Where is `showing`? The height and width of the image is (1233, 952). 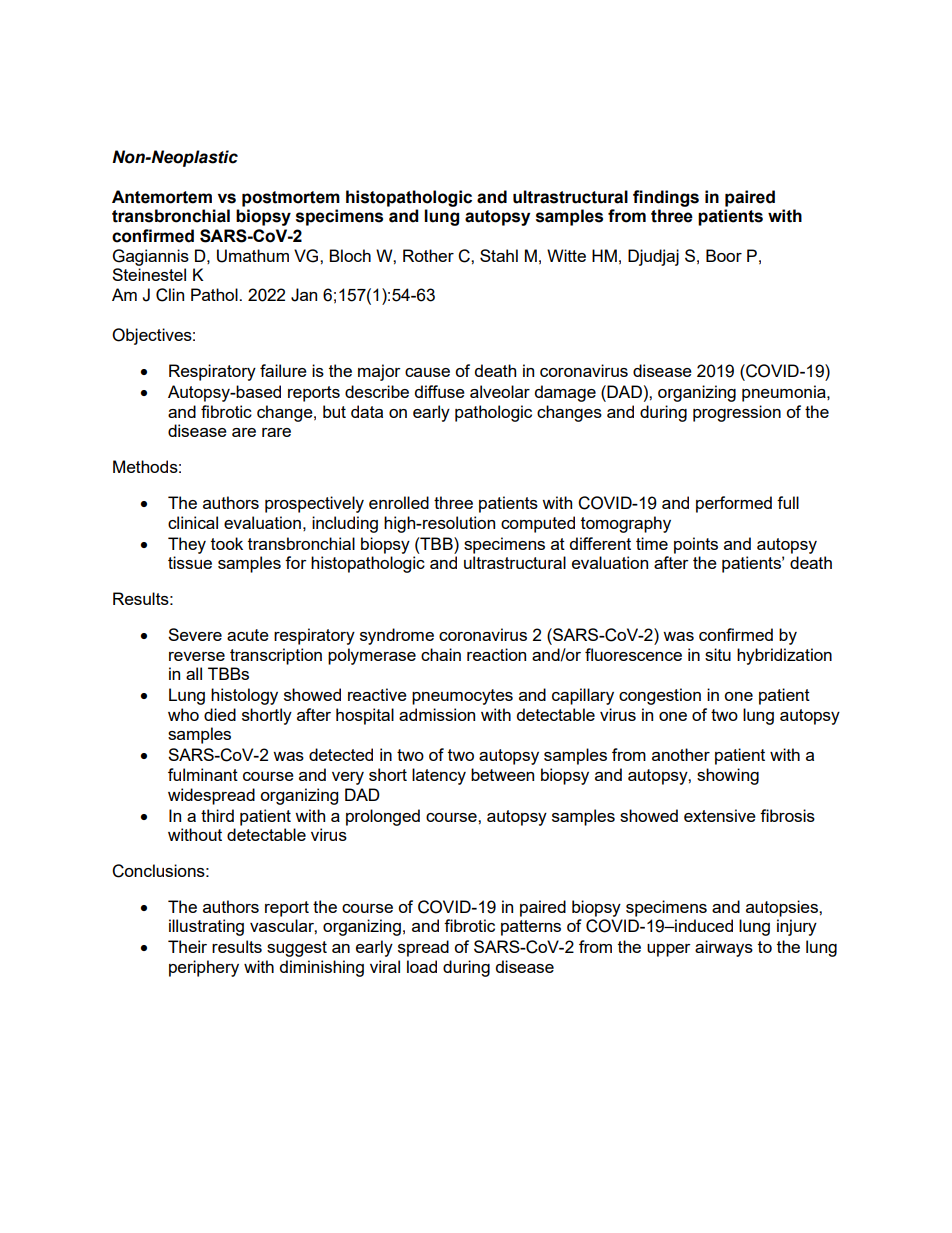 showing is located at coordinates (728, 776).
